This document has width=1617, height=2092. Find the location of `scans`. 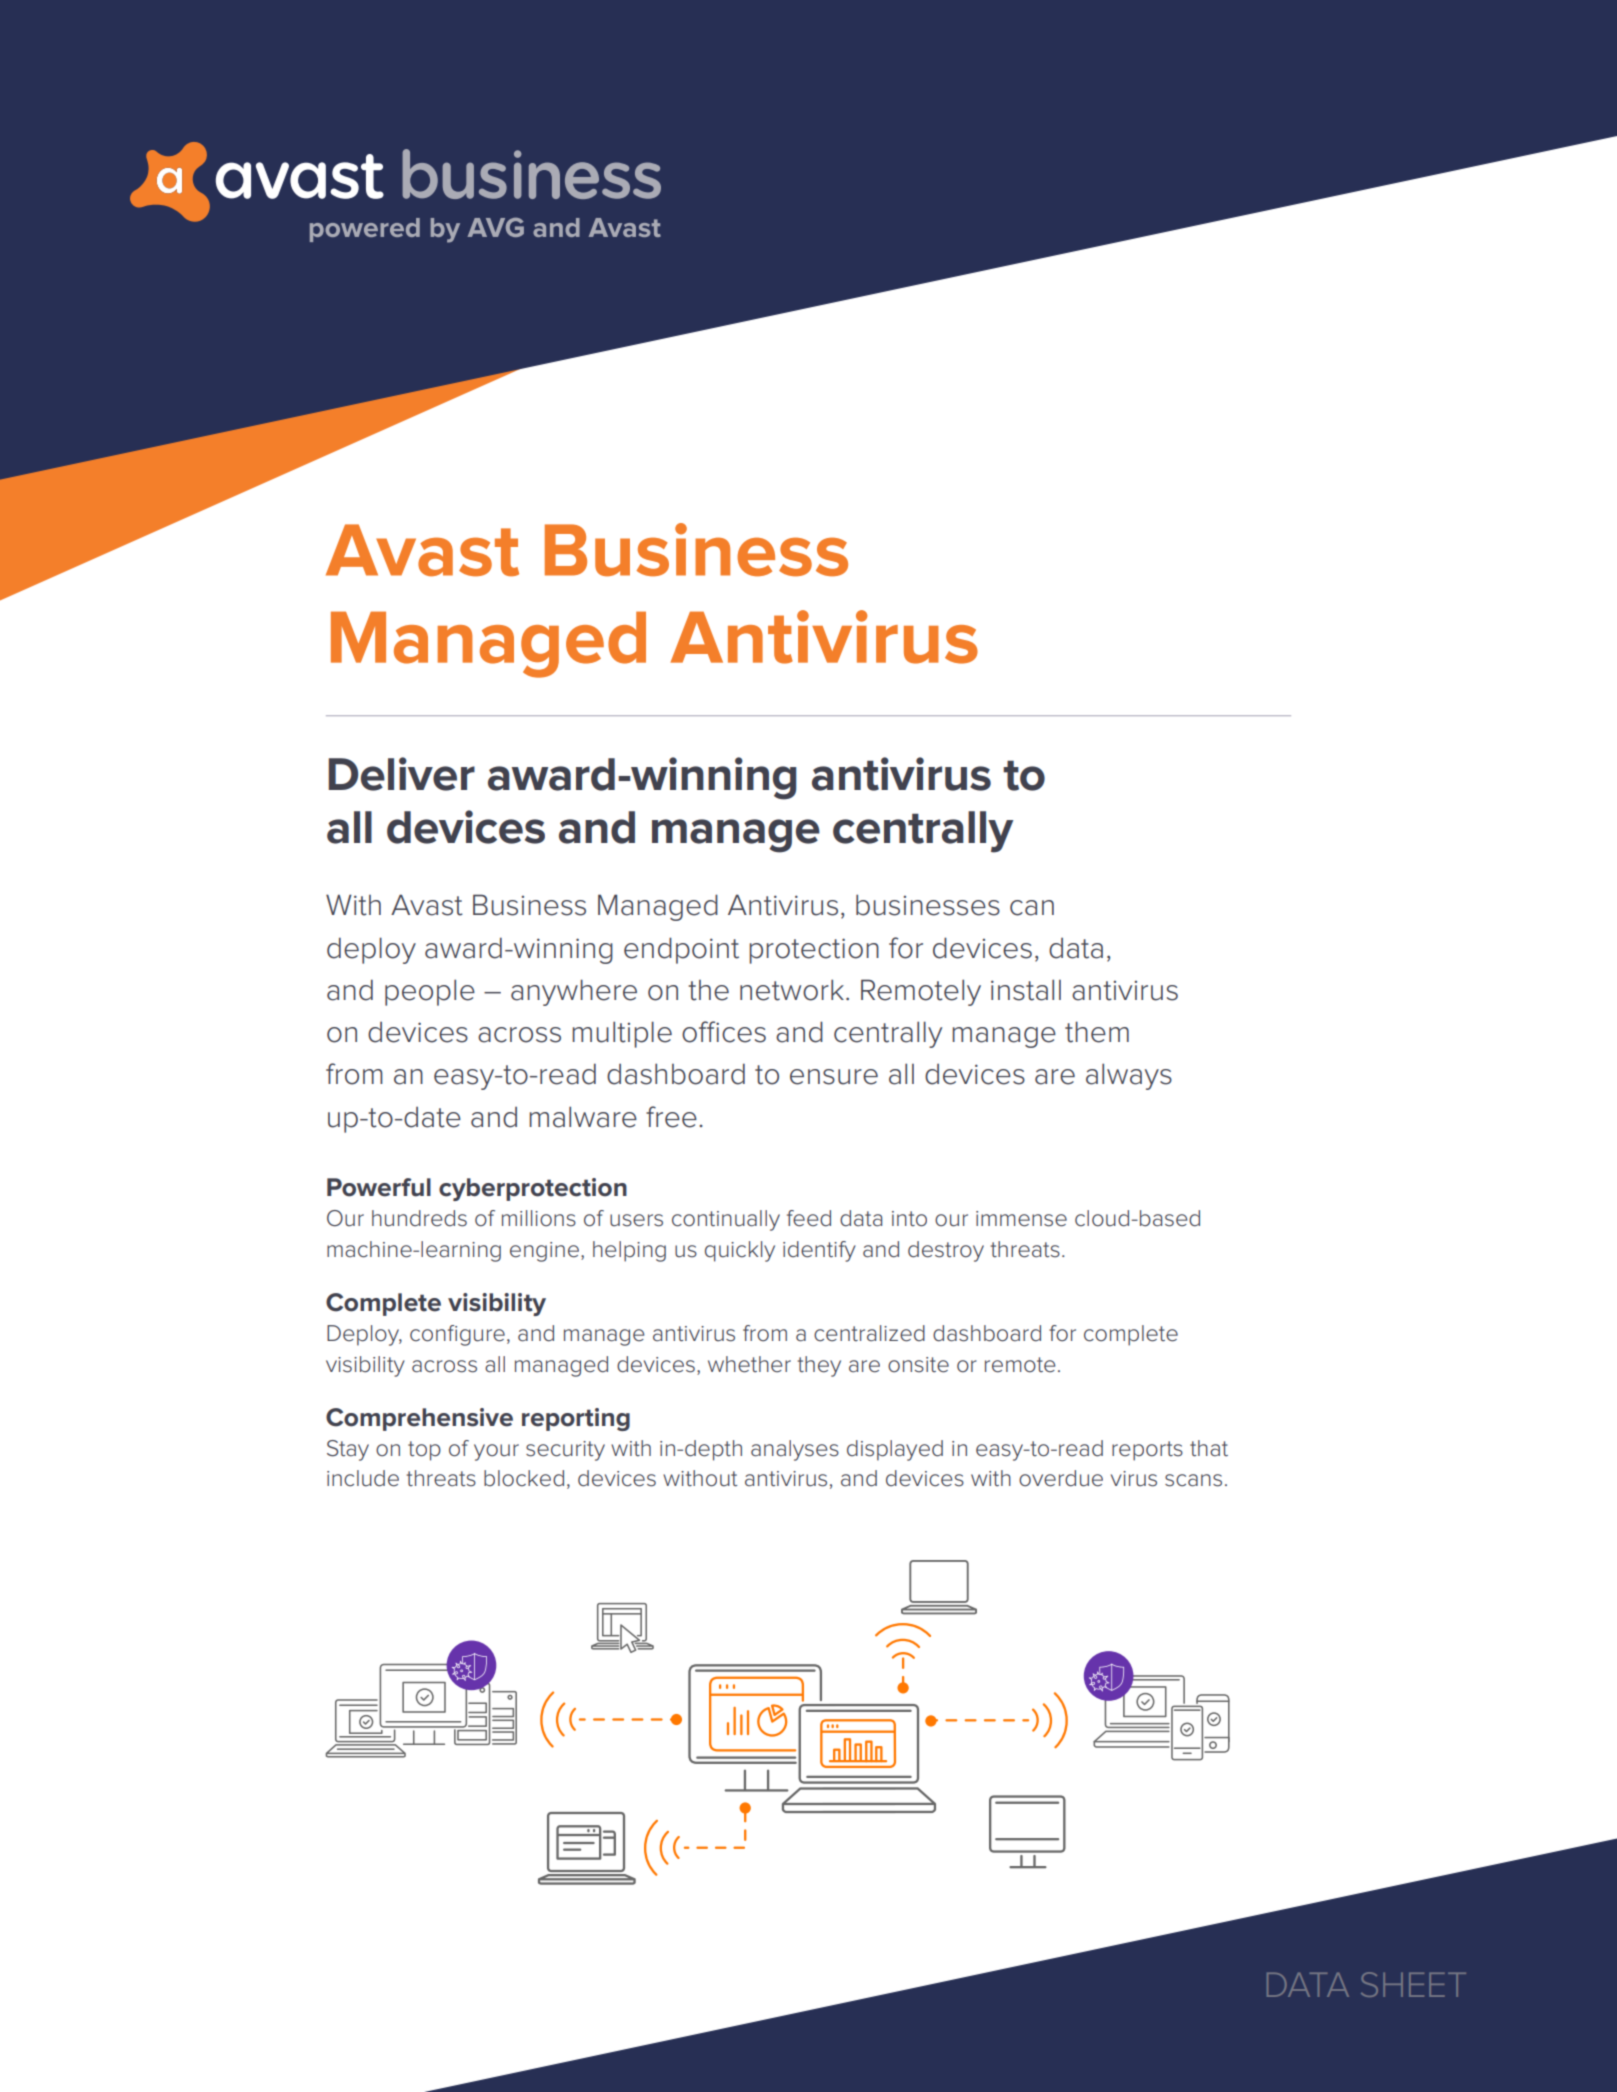

scans is located at coordinates (1193, 1480).
